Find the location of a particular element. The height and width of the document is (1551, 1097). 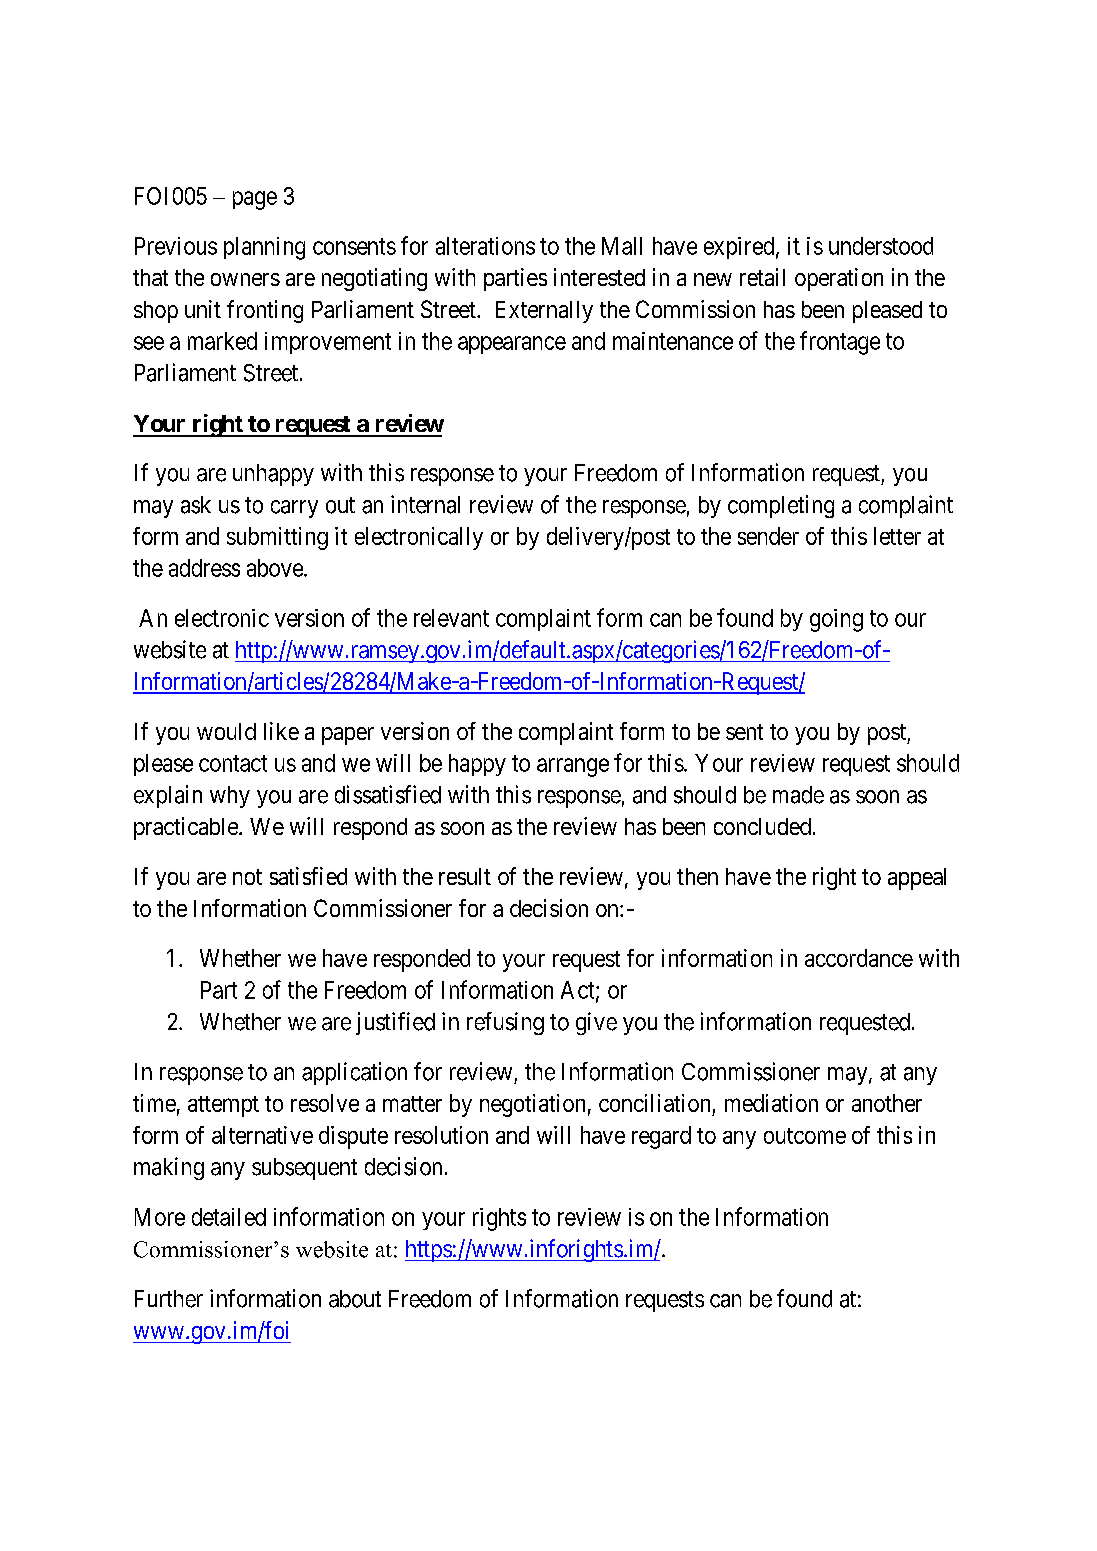

planning is located at coordinates (264, 248).
